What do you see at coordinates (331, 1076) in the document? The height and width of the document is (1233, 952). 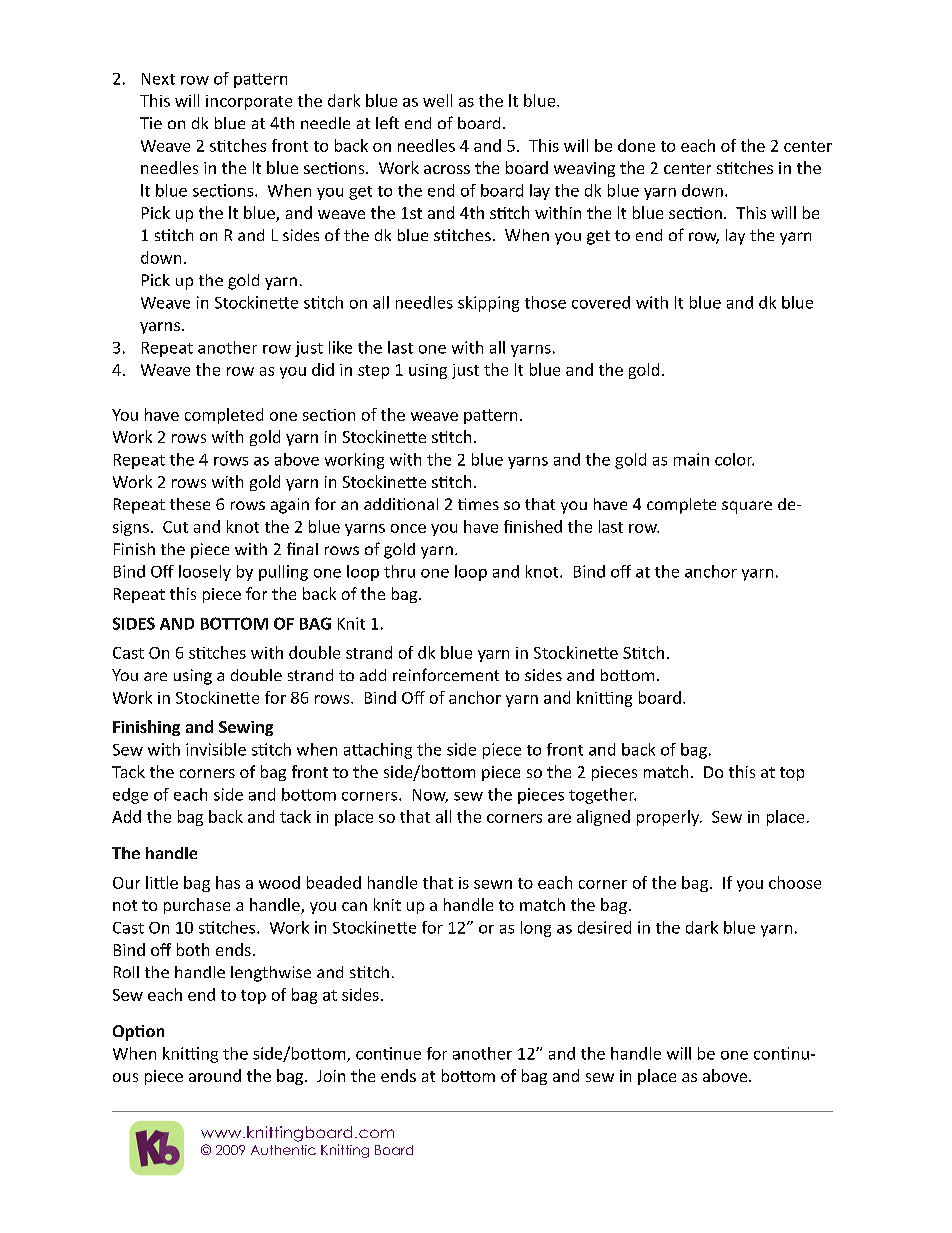 I see `Join` at bounding box center [331, 1076].
